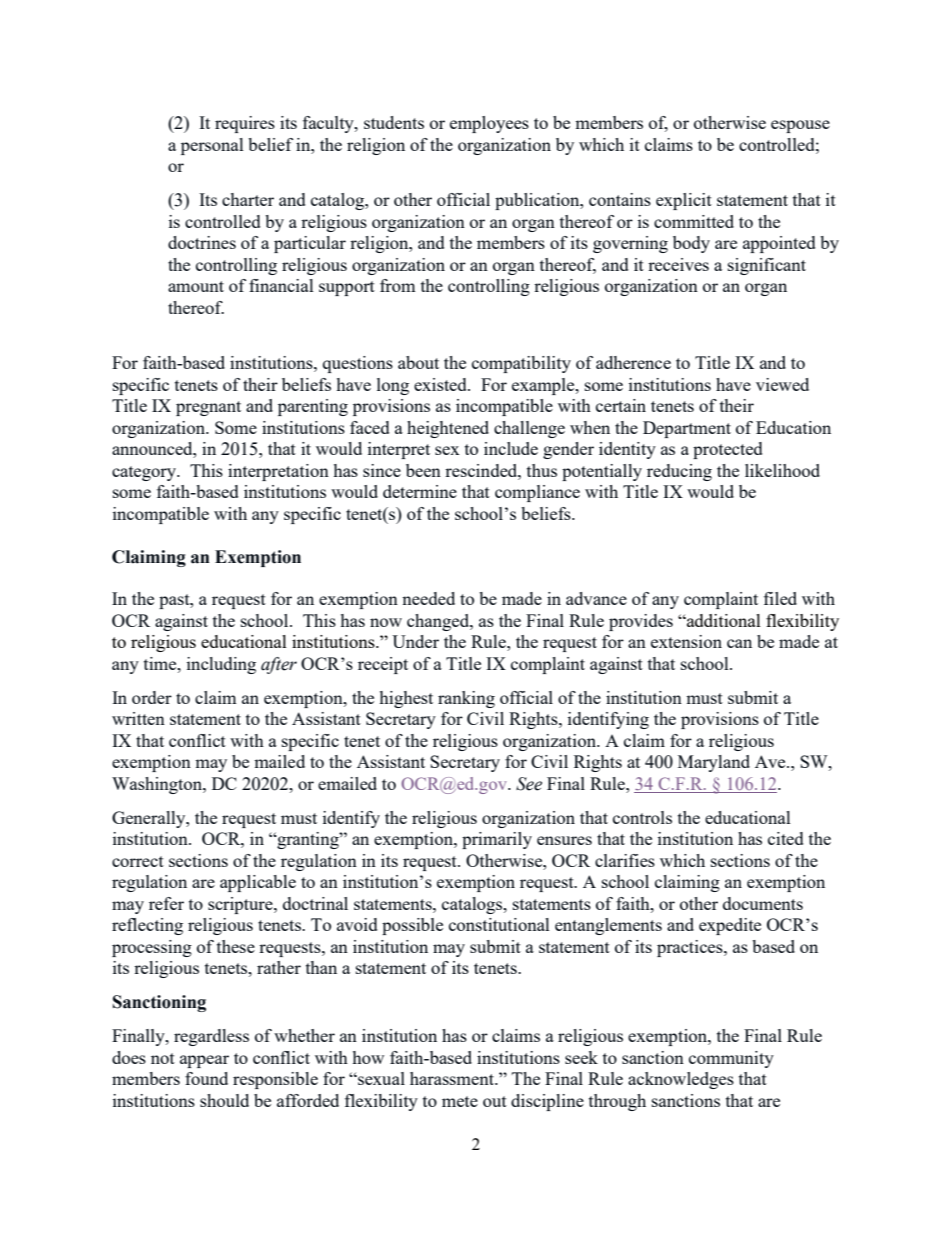 The height and width of the screenshot is (1233, 952). What do you see at coordinates (212, 146) in the screenshot?
I see `personal` at bounding box center [212, 146].
